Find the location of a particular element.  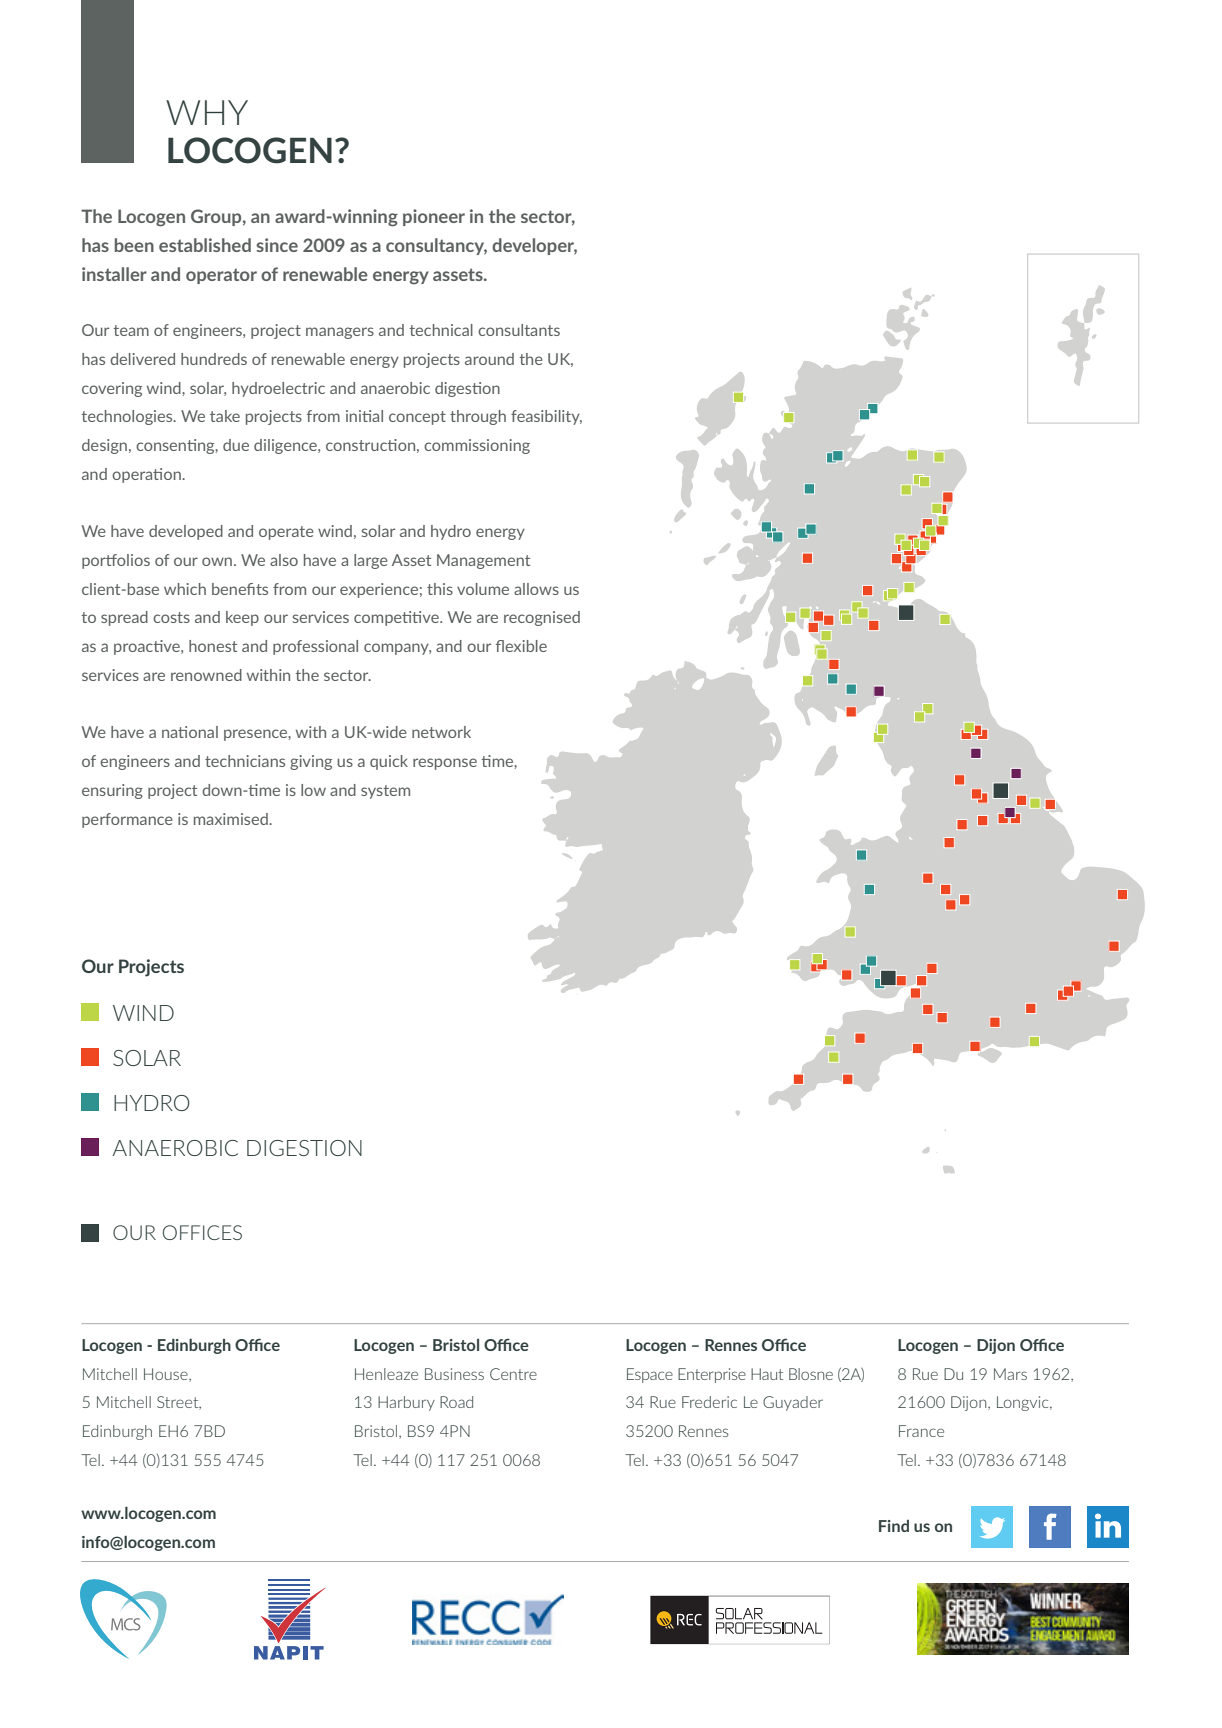

Road is located at coordinates (456, 1402).
